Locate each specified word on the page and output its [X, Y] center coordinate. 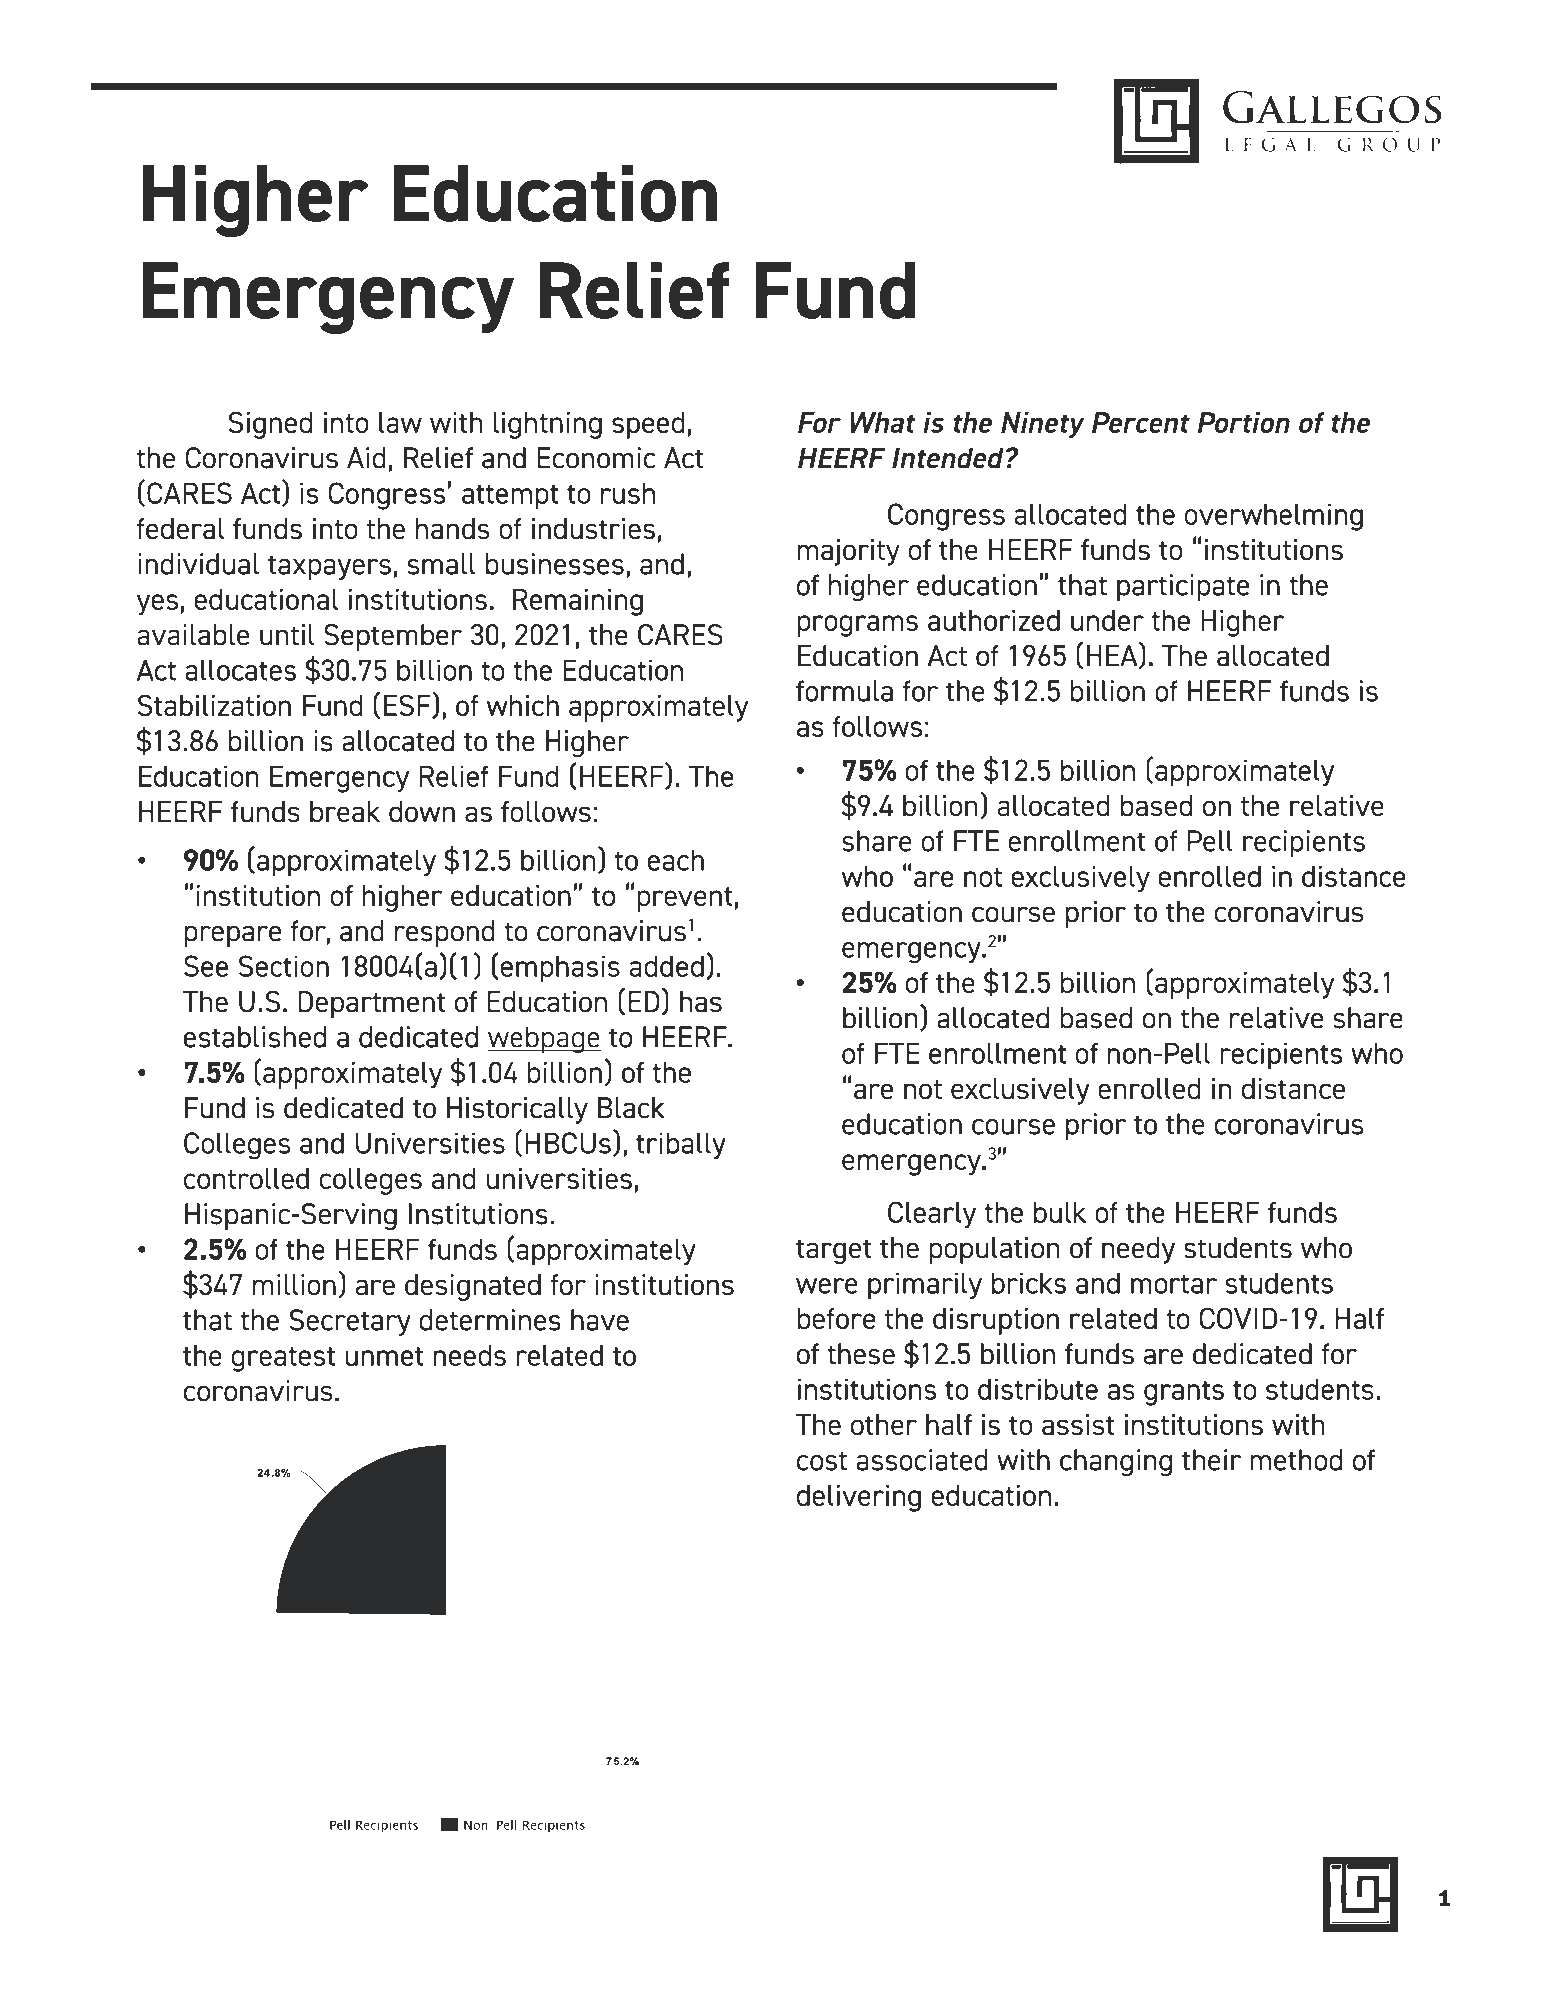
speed [648, 425]
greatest [283, 1359]
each [676, 860]
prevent [685, 899]
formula [844, 691]
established [255, 1037]
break [345, 812]
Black [631, 1108]
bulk [1060, 1212]
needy [1138, 1250]
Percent [1141, 422]
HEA [1113, 656]
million [294, 1284]
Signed [270, 425]
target [834, 1251]
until [287, 635]
